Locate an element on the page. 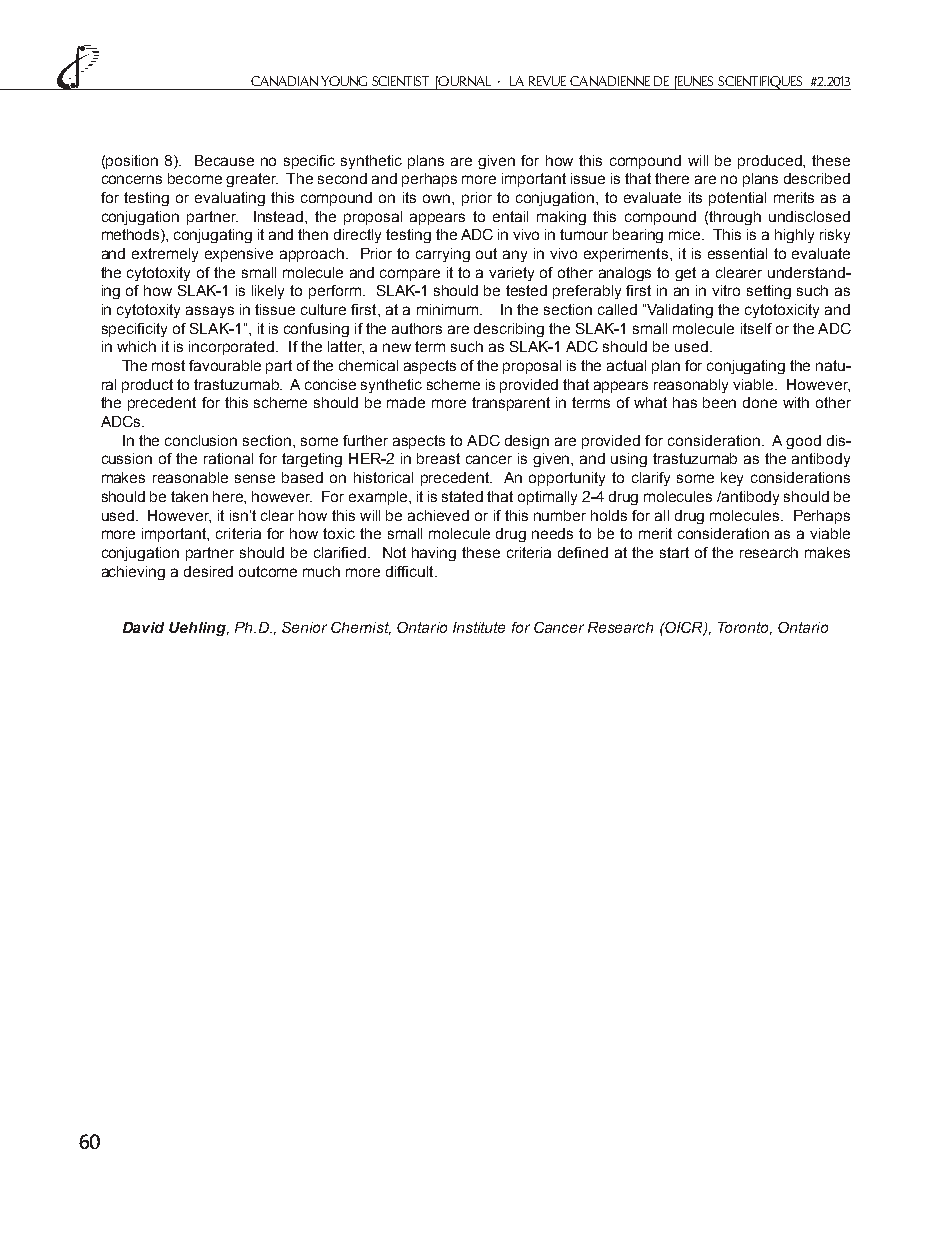 The width and height of the document is (952, 1233). REVUE is located at coordinates (547, 81).
